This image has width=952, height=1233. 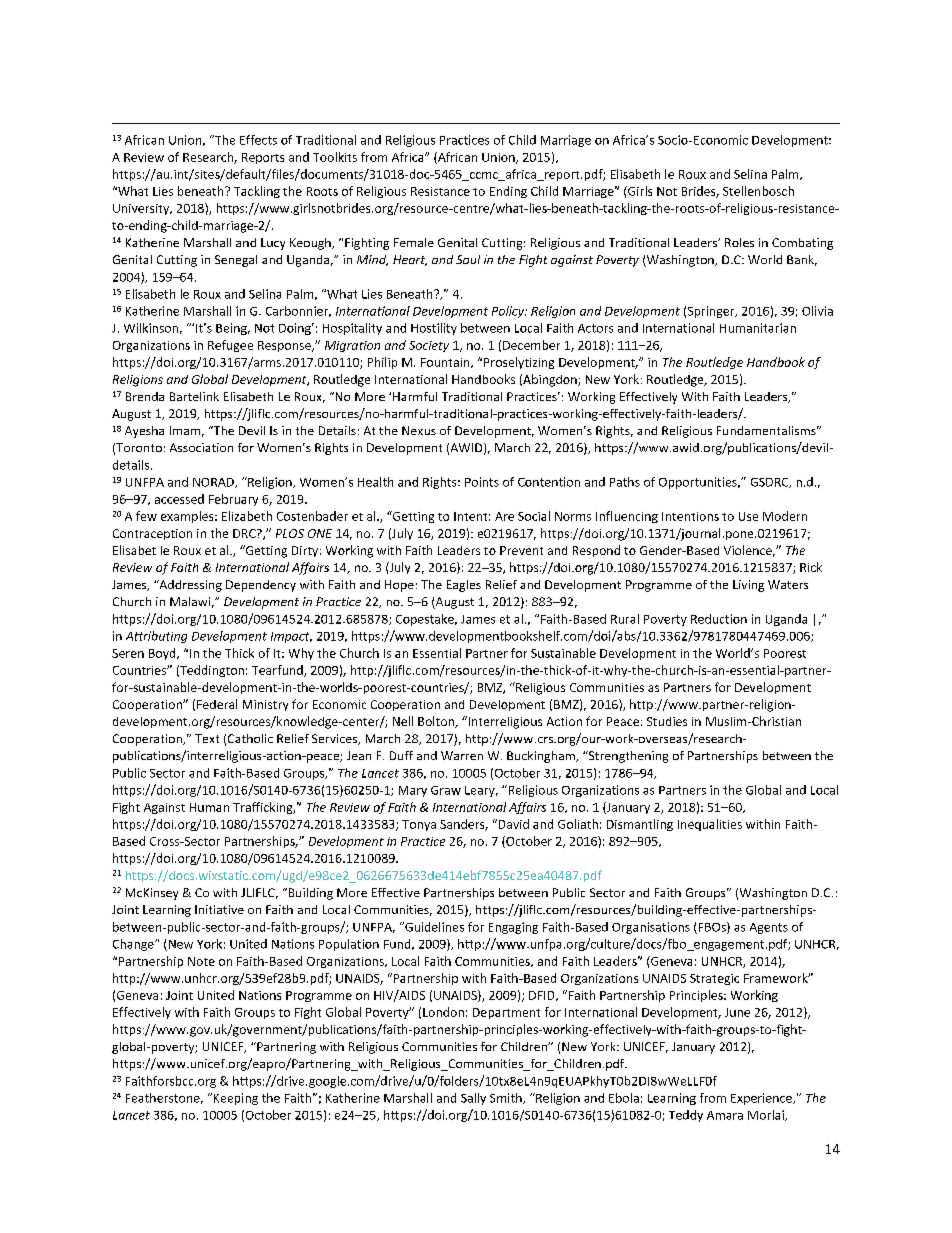 What do you see at coordinates (710, 825) in the image?
I see `Inequalities` at bounding box center [710, 825].
